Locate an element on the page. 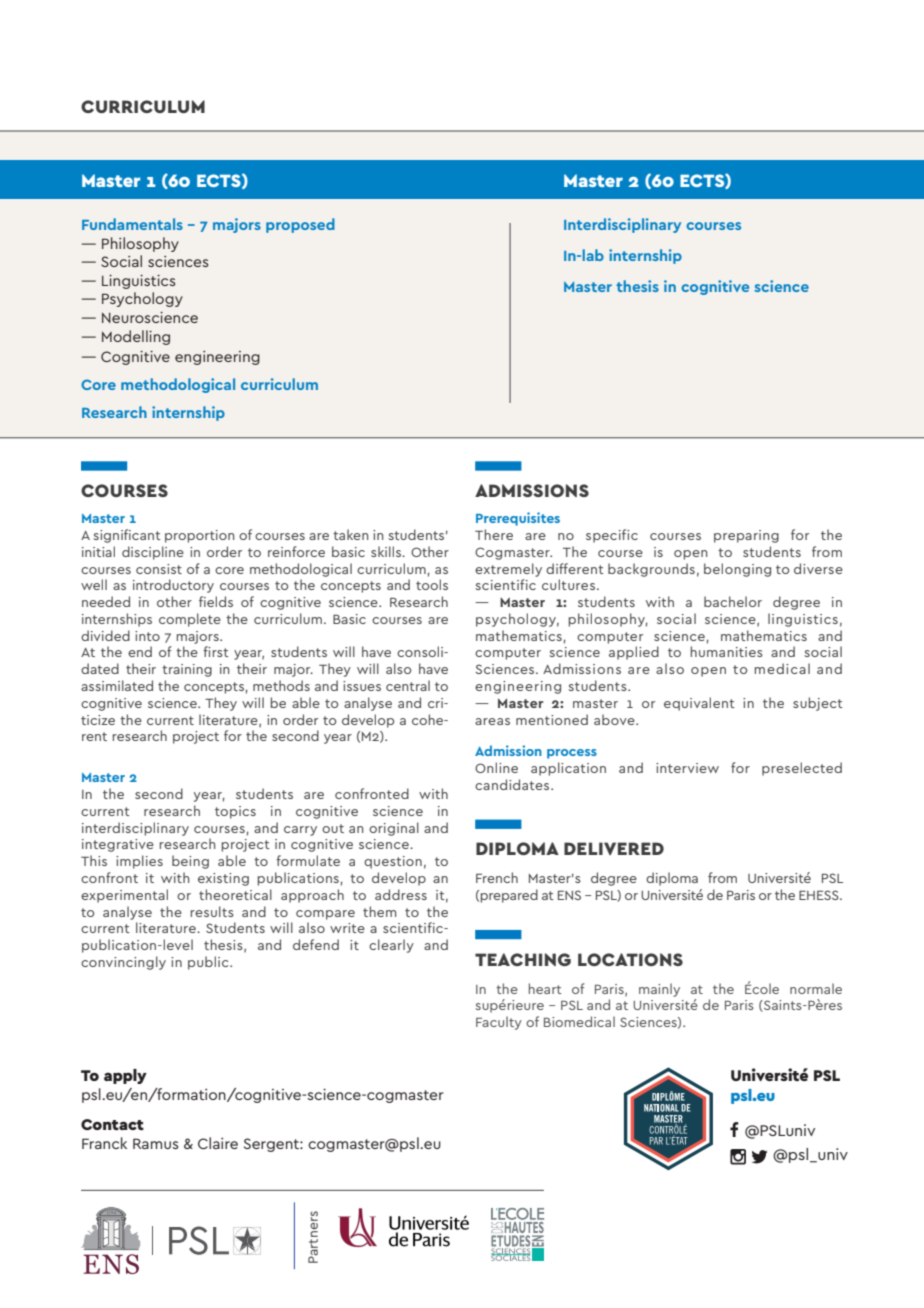  mainly is located at coordinates (659, 990).
